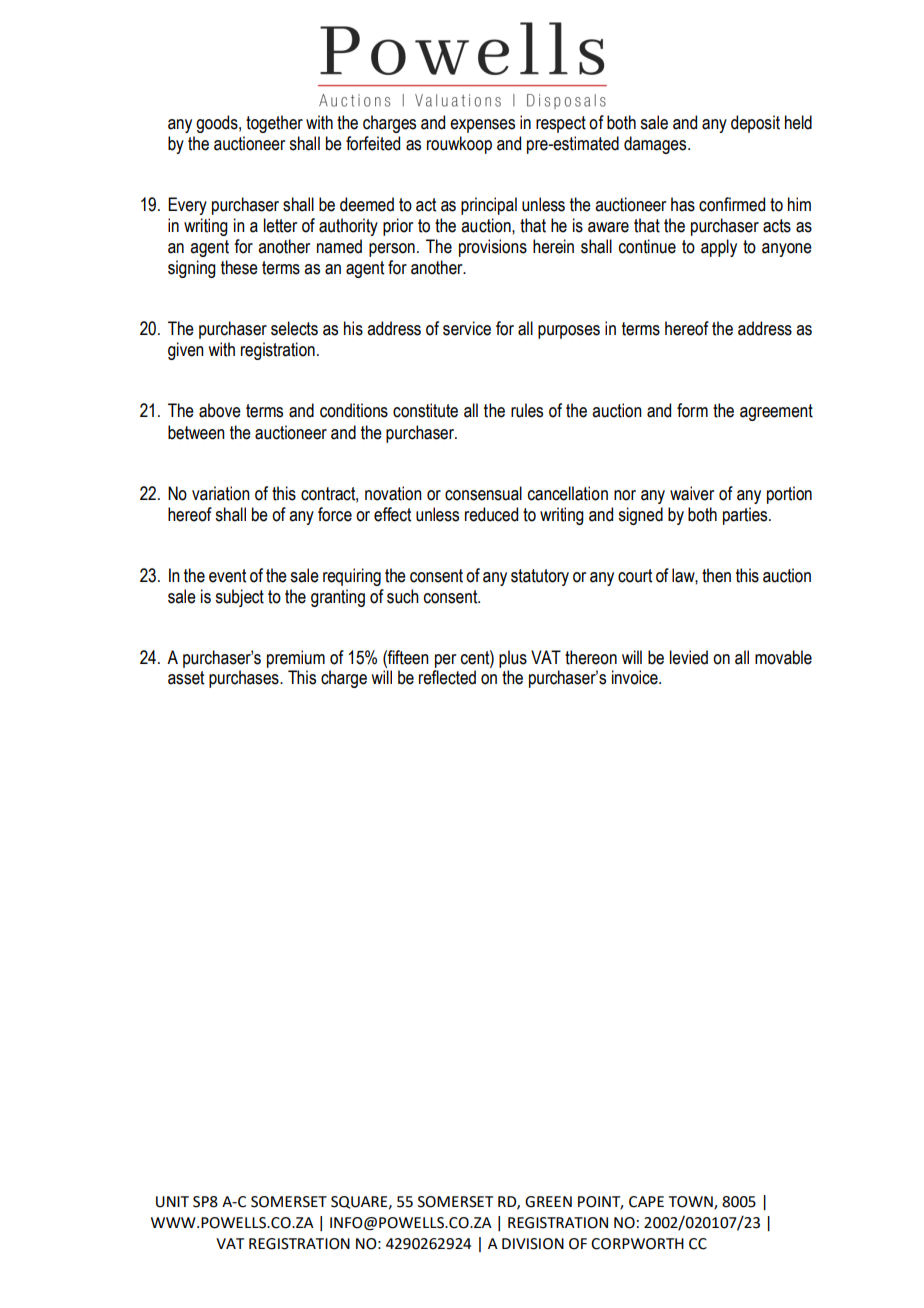  What do you see at coordinates (172, 1202) in the image?
I see `UNIT` at bounding box center [172, 1202].
